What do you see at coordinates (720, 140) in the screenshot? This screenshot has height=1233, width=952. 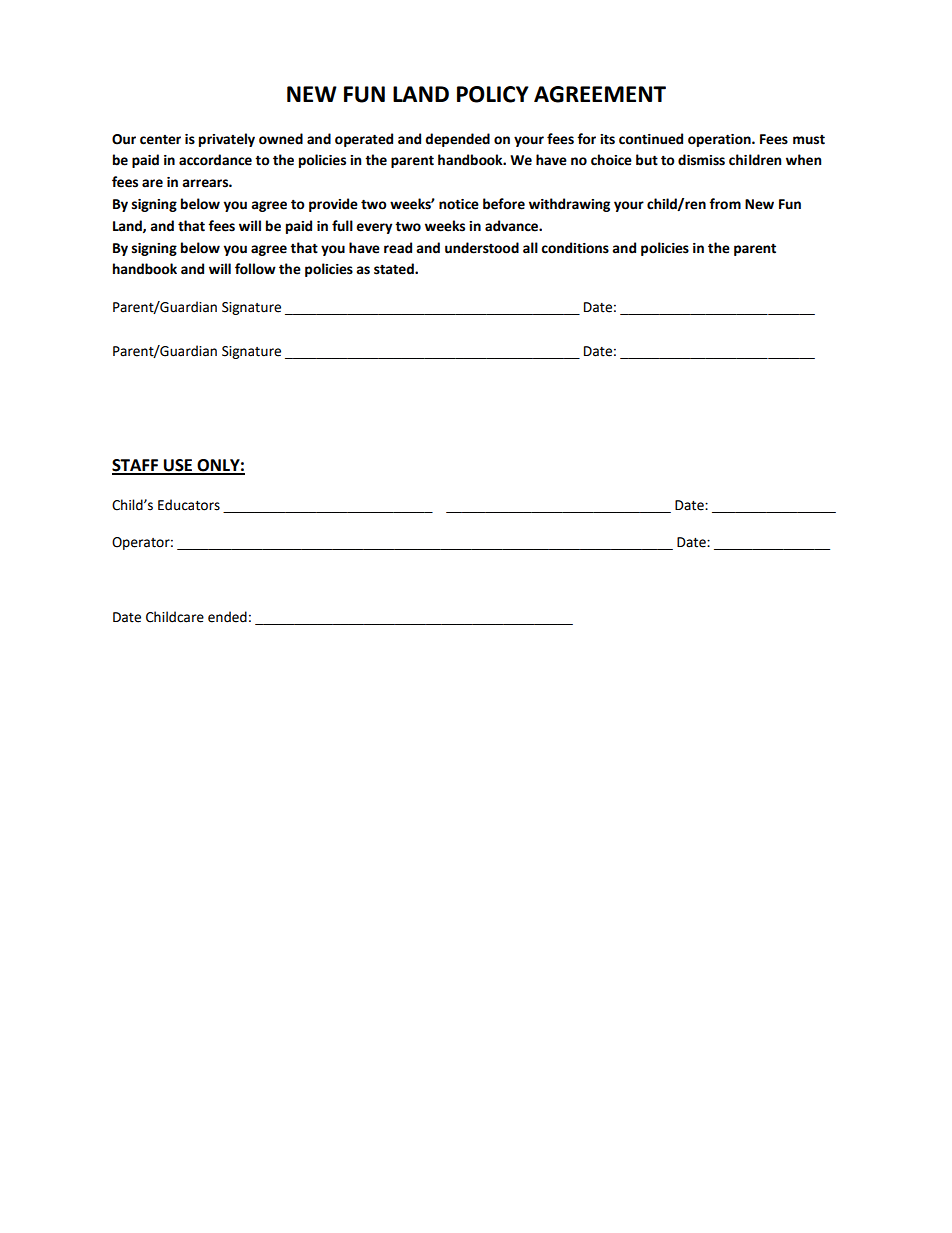 I see `operation` at bounding box center [720, 140].
